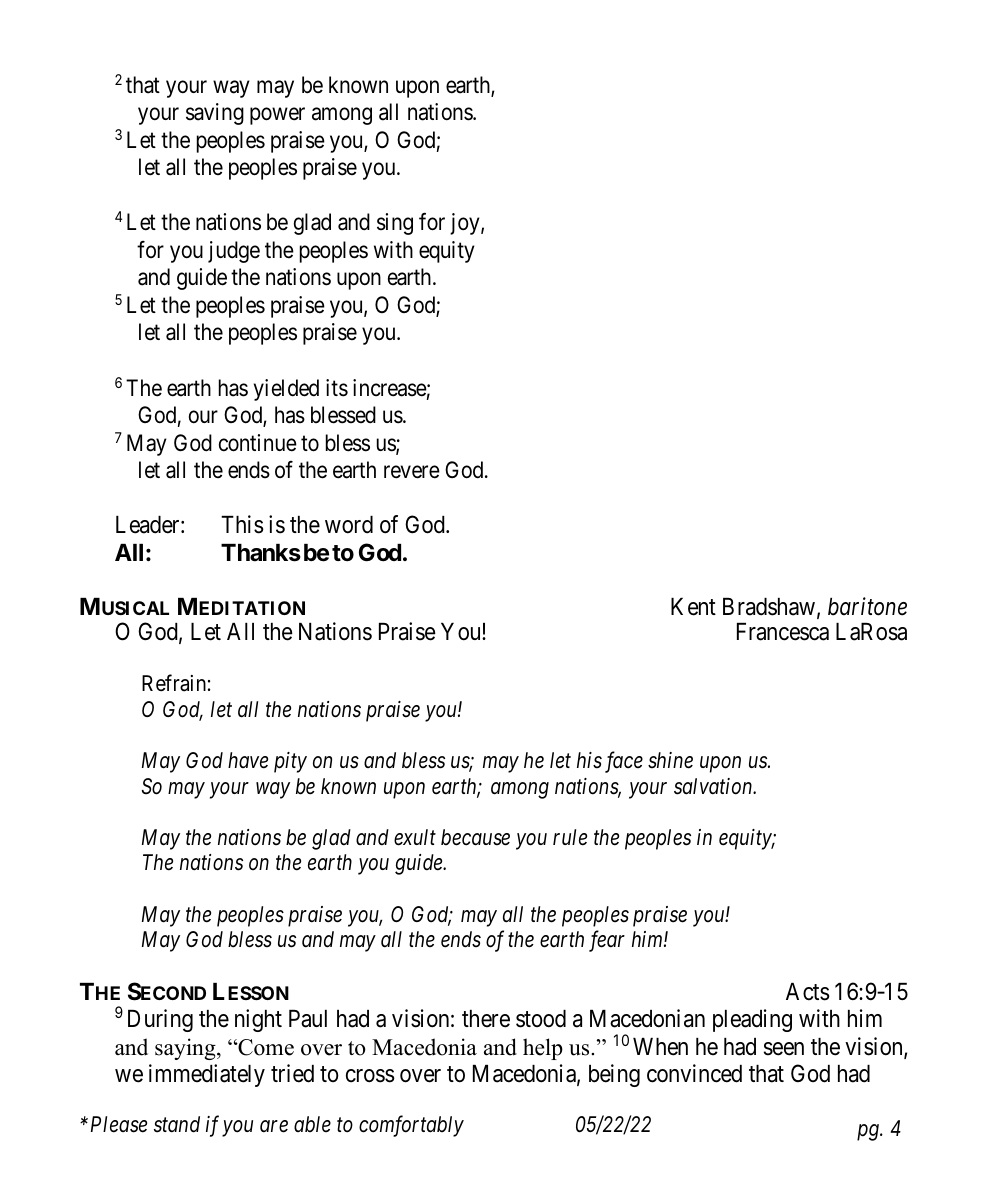 The height and width of the screenshot is (1204, 991). What do you see at coordinates (412, 472) in the screenshot?
I see `revere` at bounding box center [412, 472].
